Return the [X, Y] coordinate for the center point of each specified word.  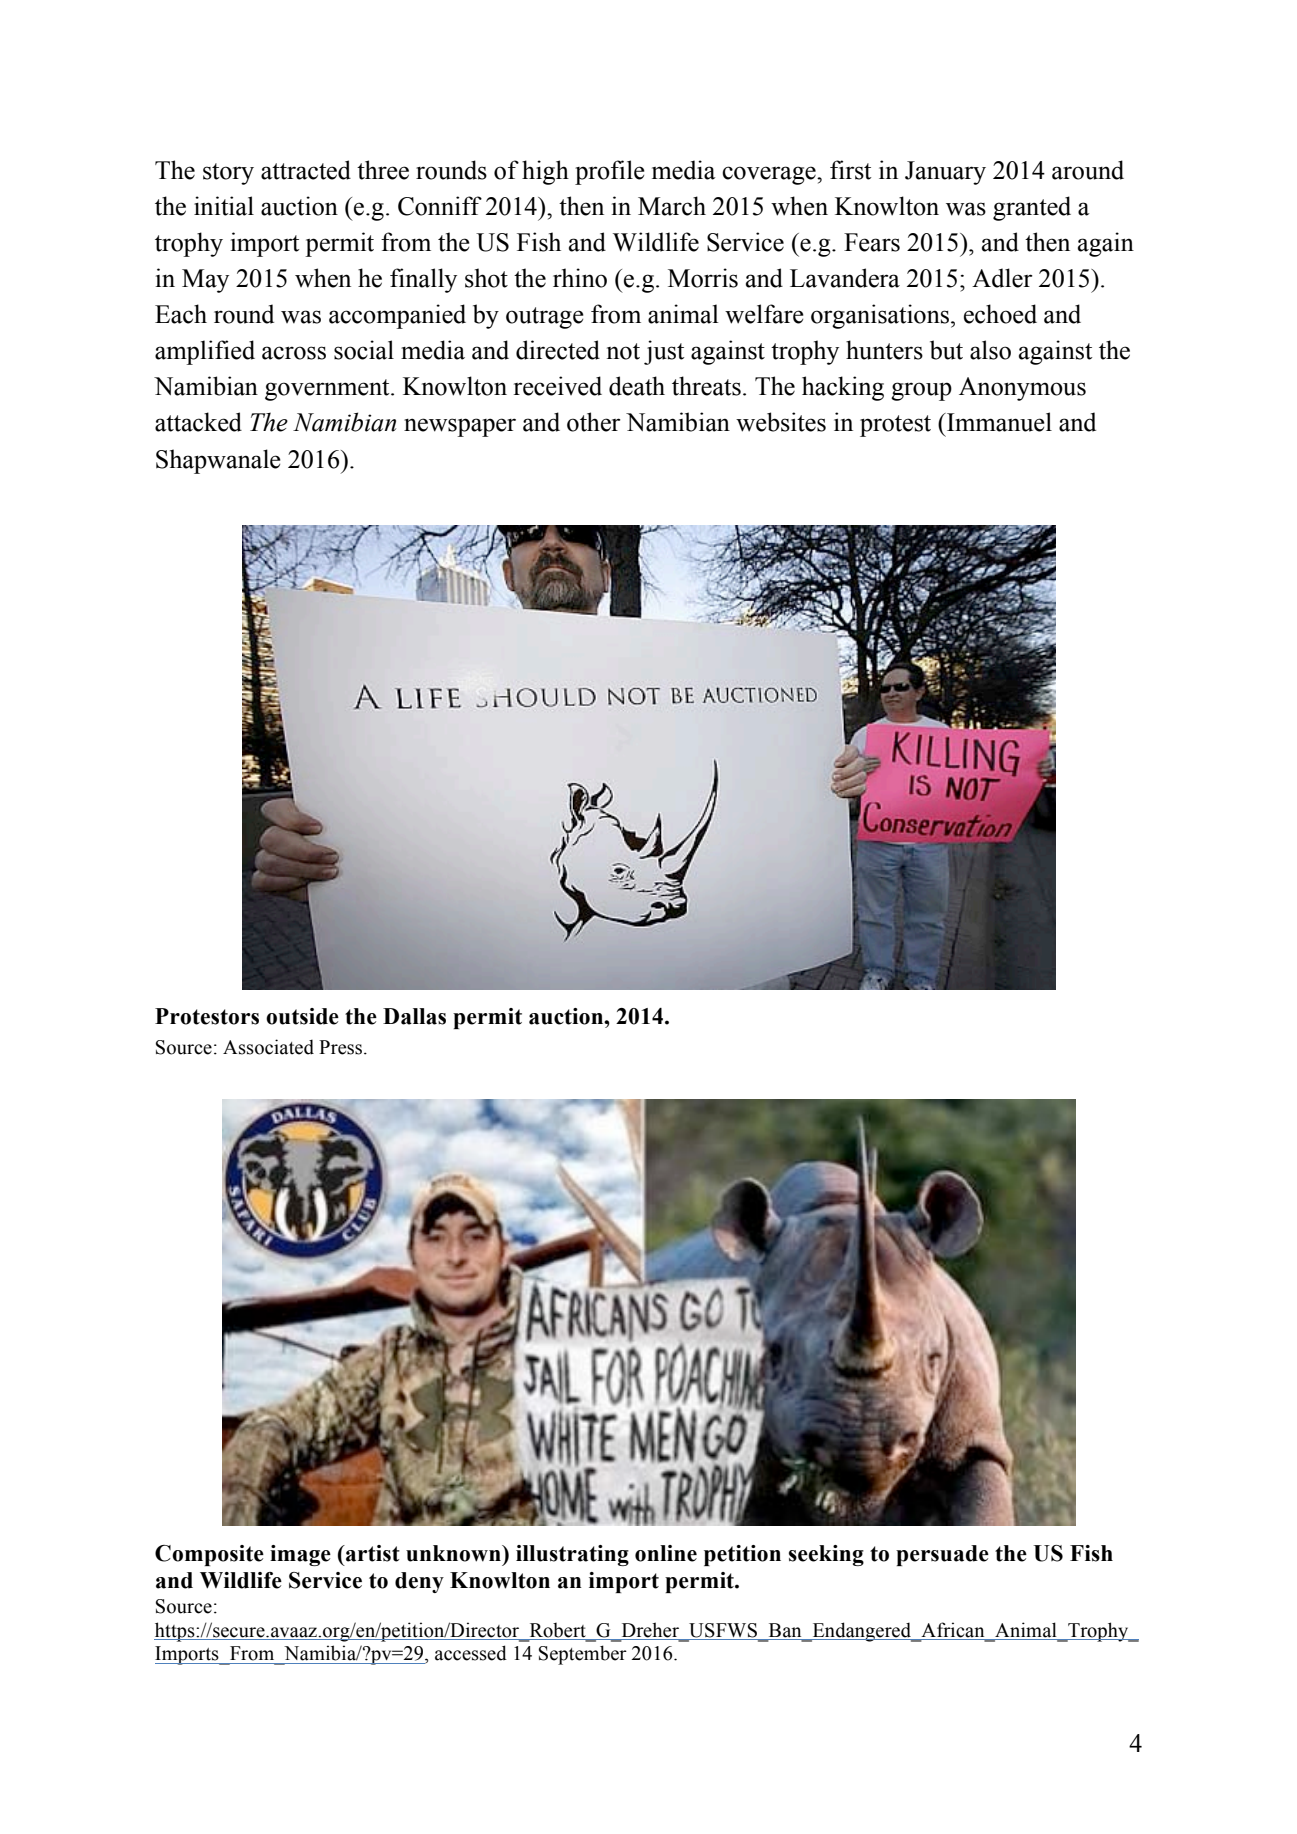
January [945, 173]
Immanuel [998, 422]
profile [610, 172]
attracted [306, 170]
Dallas [414, 1016]
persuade [942, 1555]
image [300, 1555]
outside [302, 1016]
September [583, 1655]
